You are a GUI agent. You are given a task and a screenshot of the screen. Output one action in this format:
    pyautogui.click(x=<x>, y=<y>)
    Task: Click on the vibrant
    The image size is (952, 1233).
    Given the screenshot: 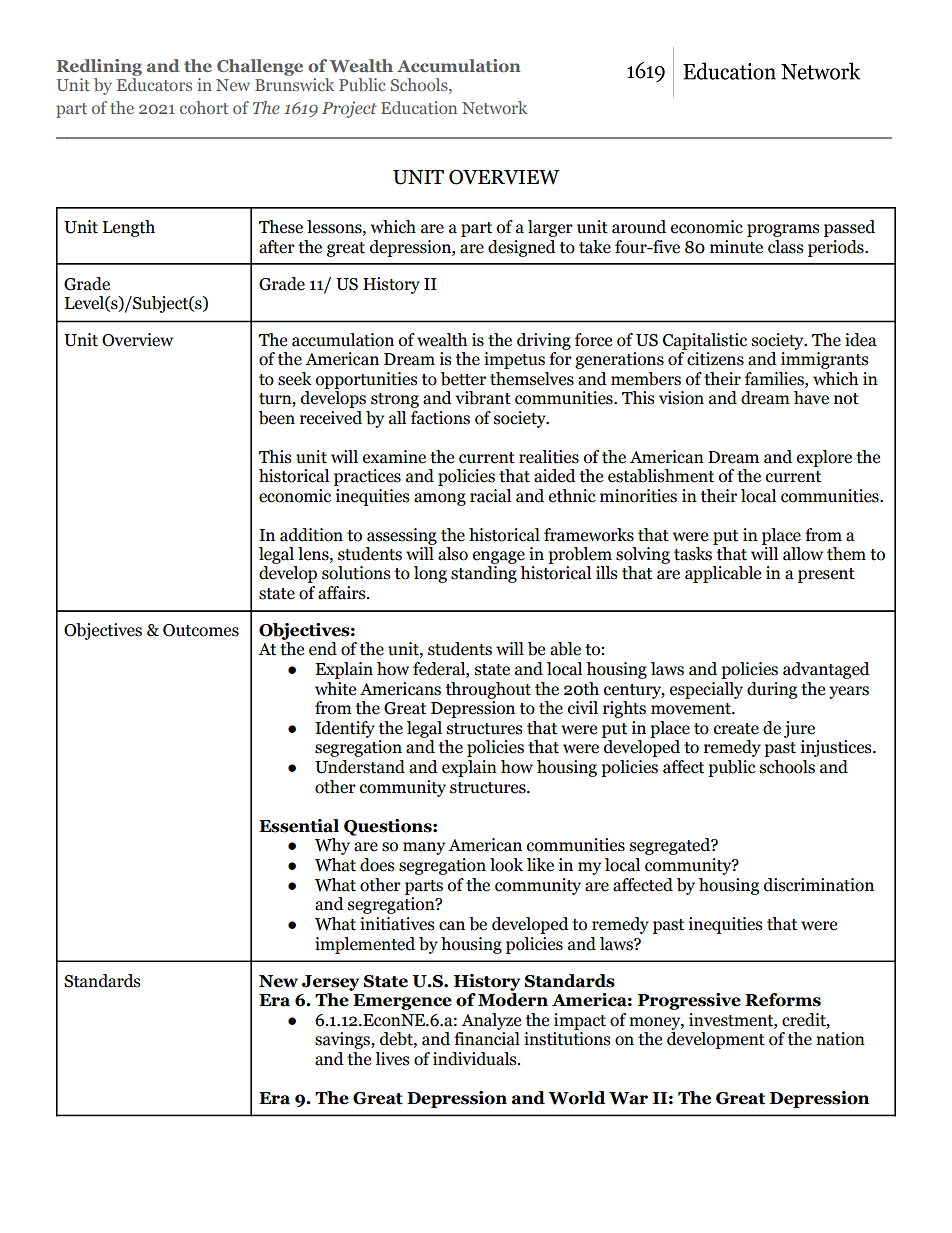 What is the action you would take?
    pyautogui.click(x=483, y=398)
